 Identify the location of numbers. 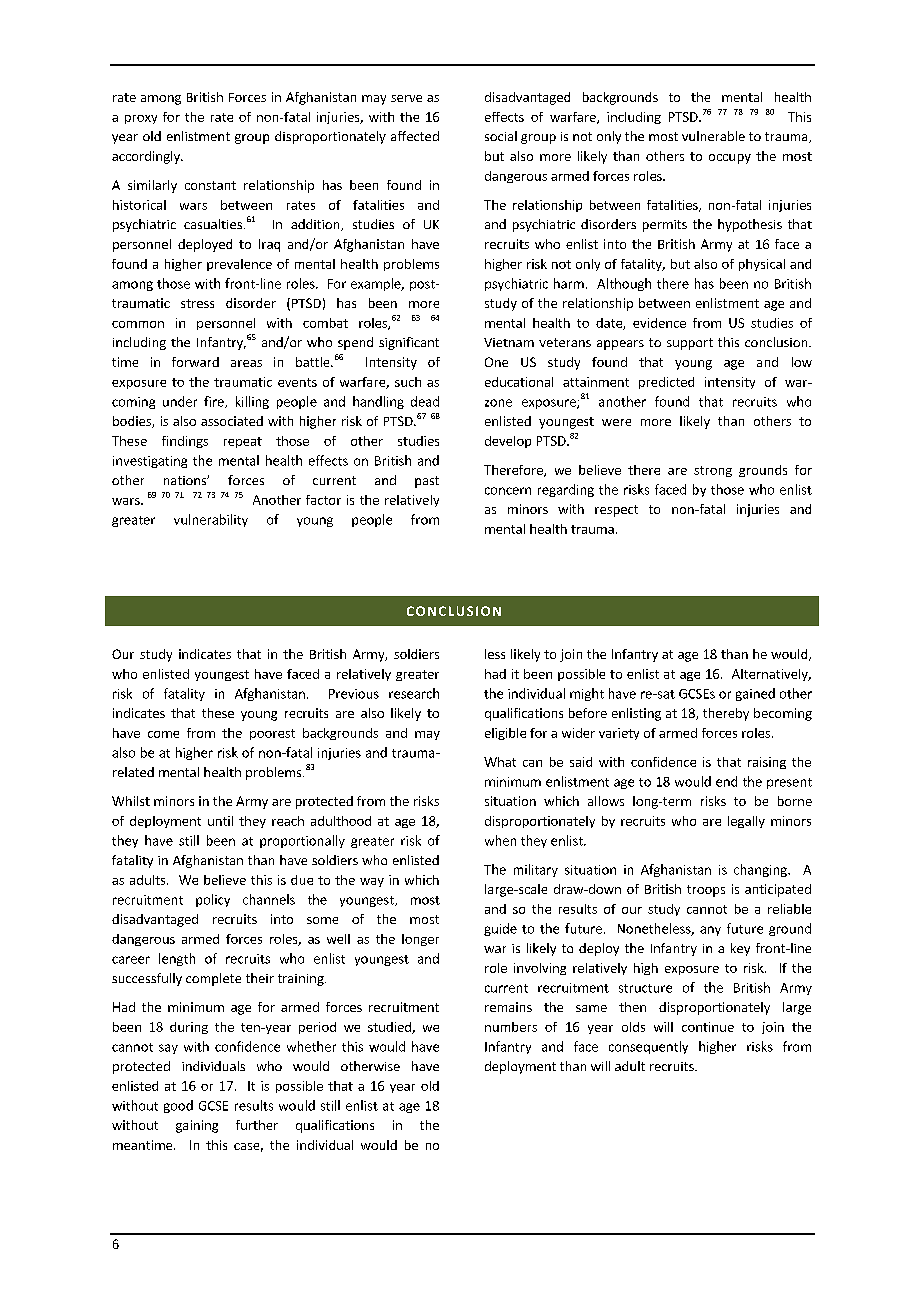
(511, 1027).
